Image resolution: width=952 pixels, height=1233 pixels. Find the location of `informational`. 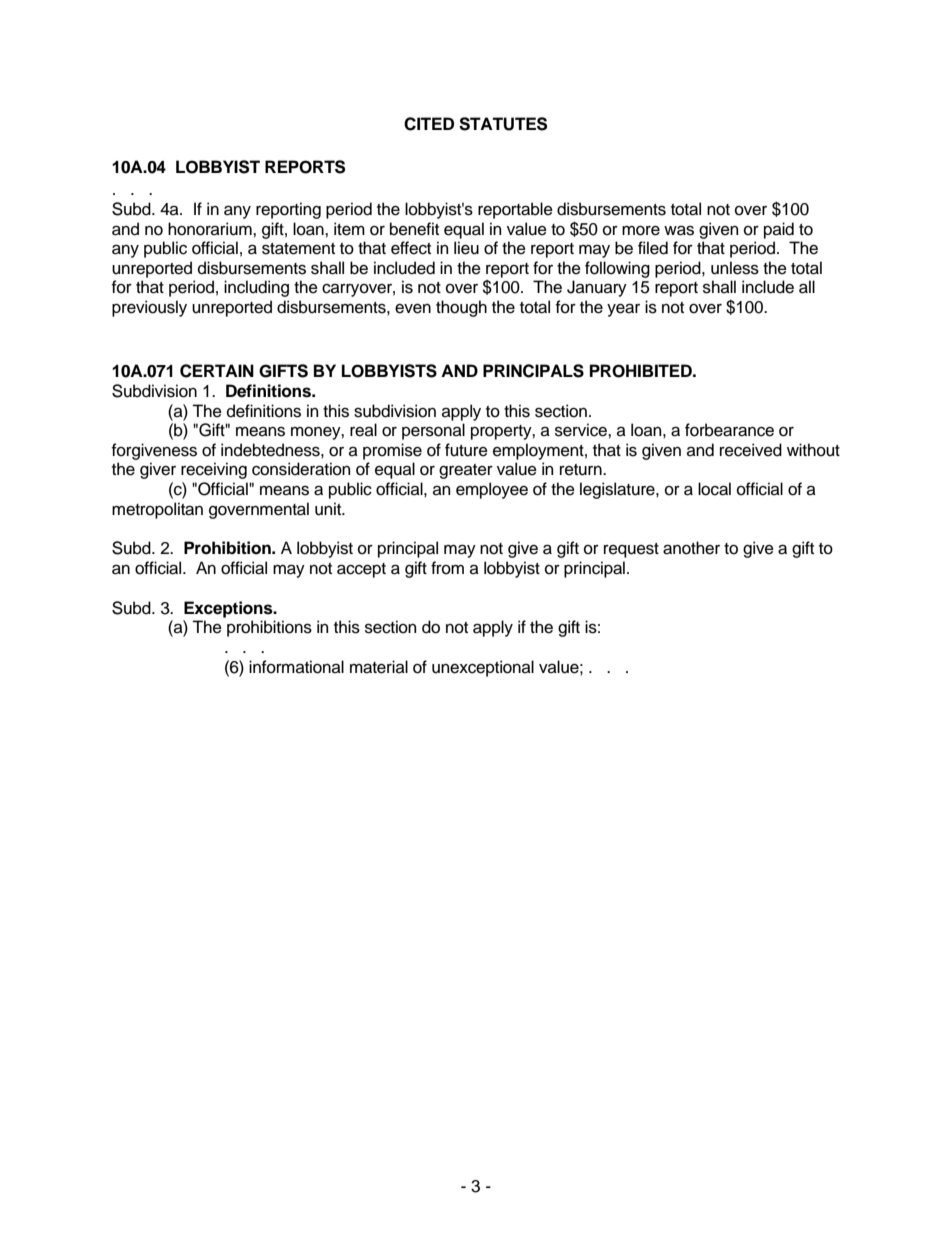

informational is located at coordinates (296, 667).
